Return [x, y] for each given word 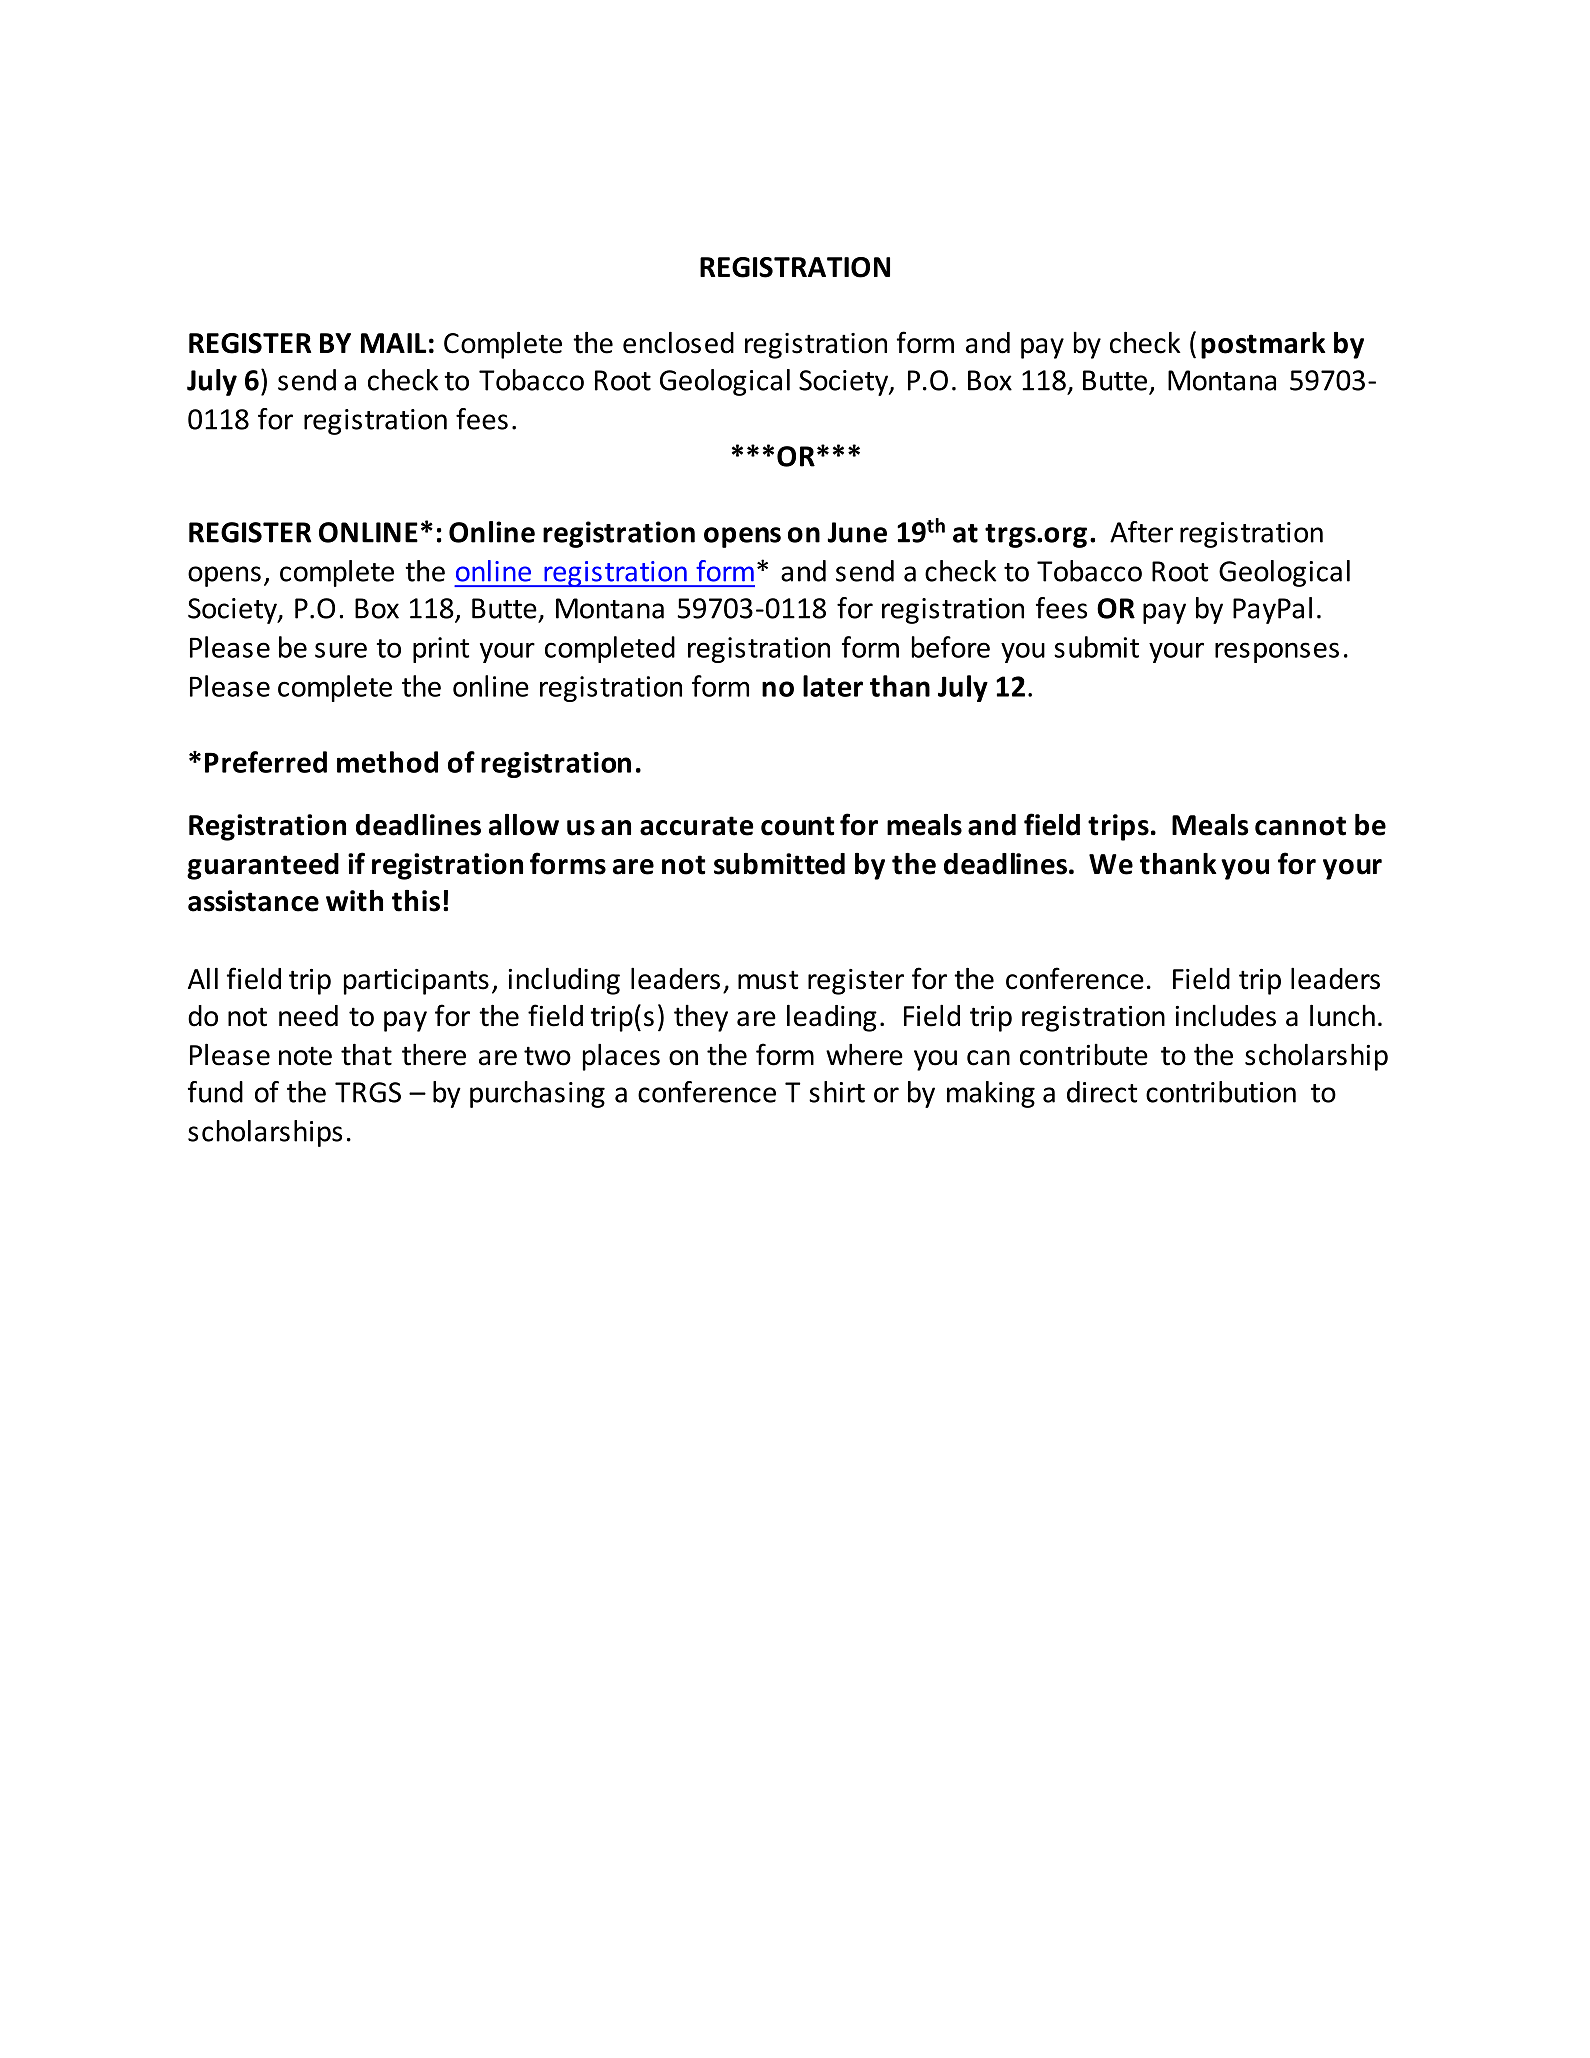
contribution [1221, 1092]
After [1141, 532]
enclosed [678, 342]
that [366, 1054]
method [387, 762]
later [833, 686]
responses [1277, 652]
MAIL [394, 343]
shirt [837, 1092]
